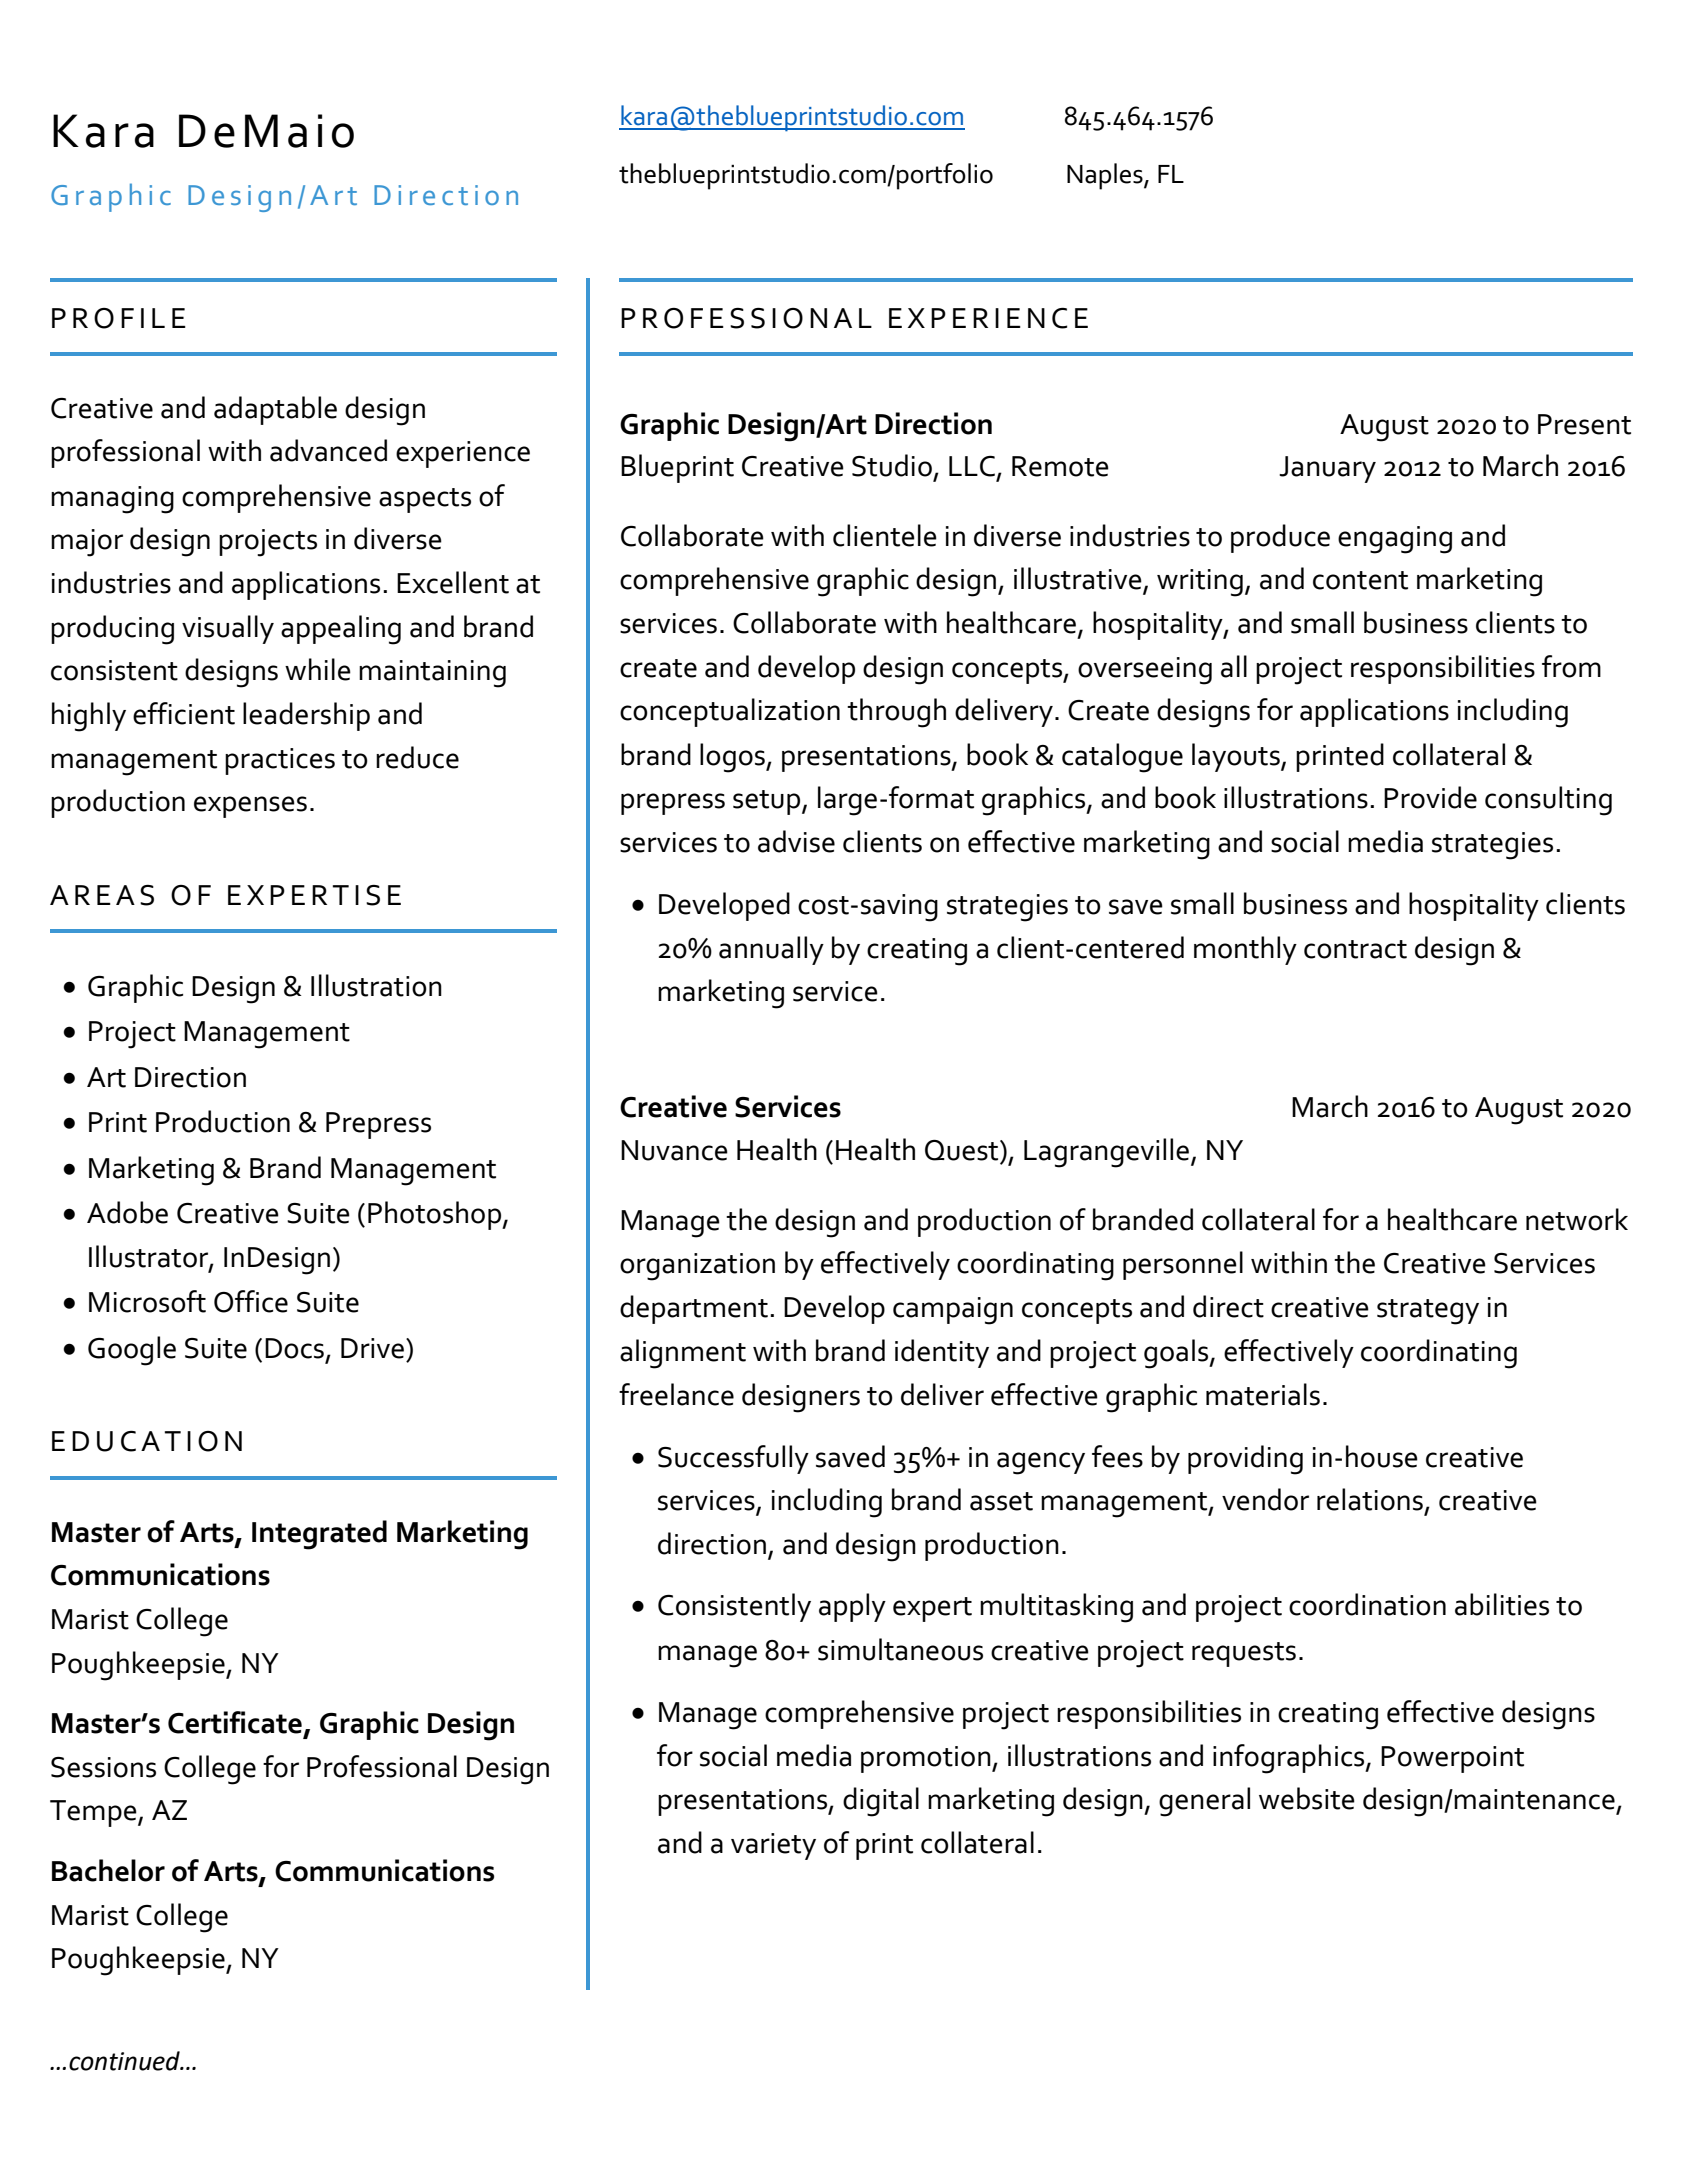 This screenshot has height=2175, width=1681. What do you see at coordinates (125, 2061) in the screenshot?
I see `continued` at bounding box center [125, 2061].
